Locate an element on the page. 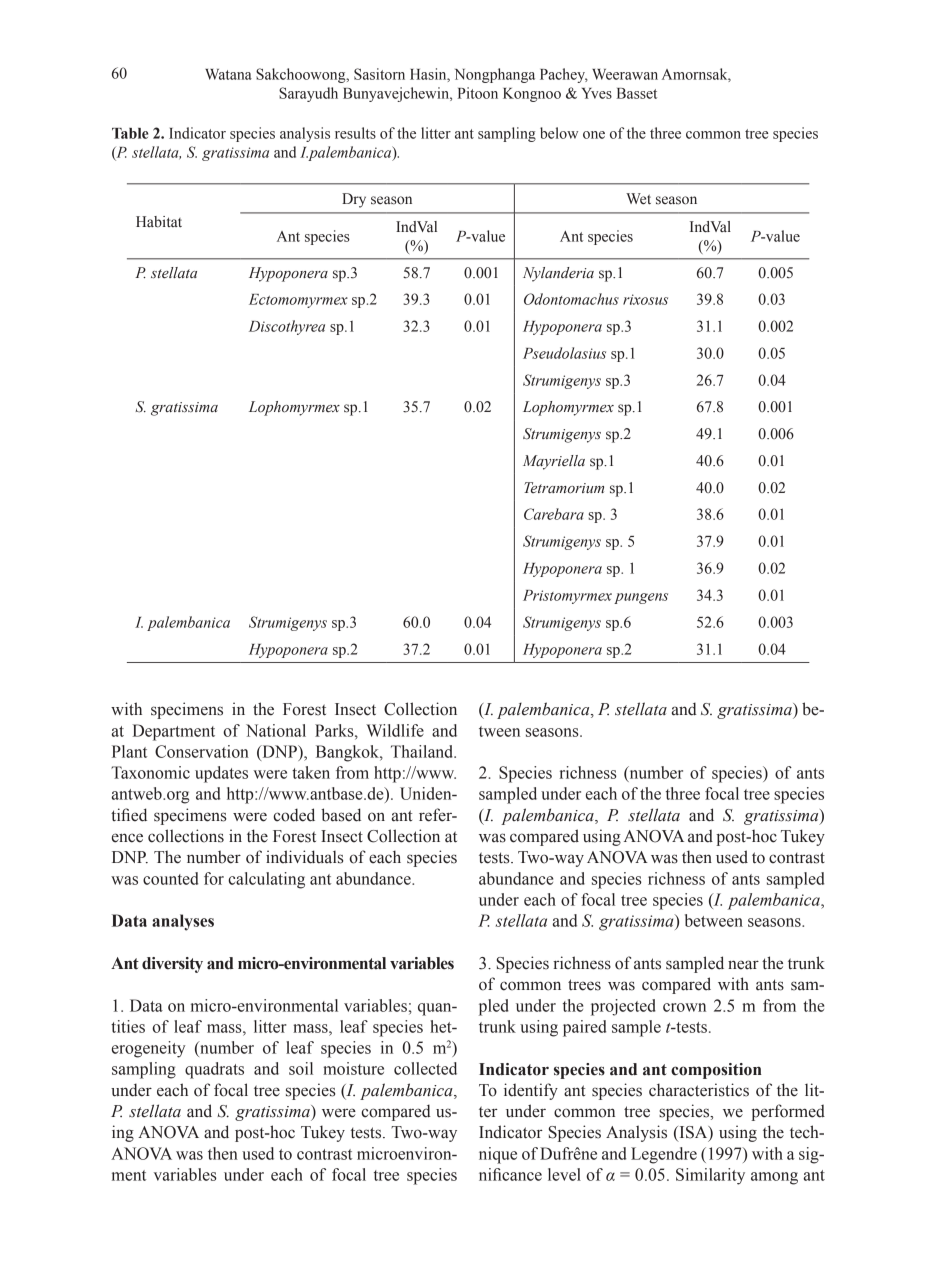 The image size is (952, 1270). Basset is located at coordinates (637, 93).
